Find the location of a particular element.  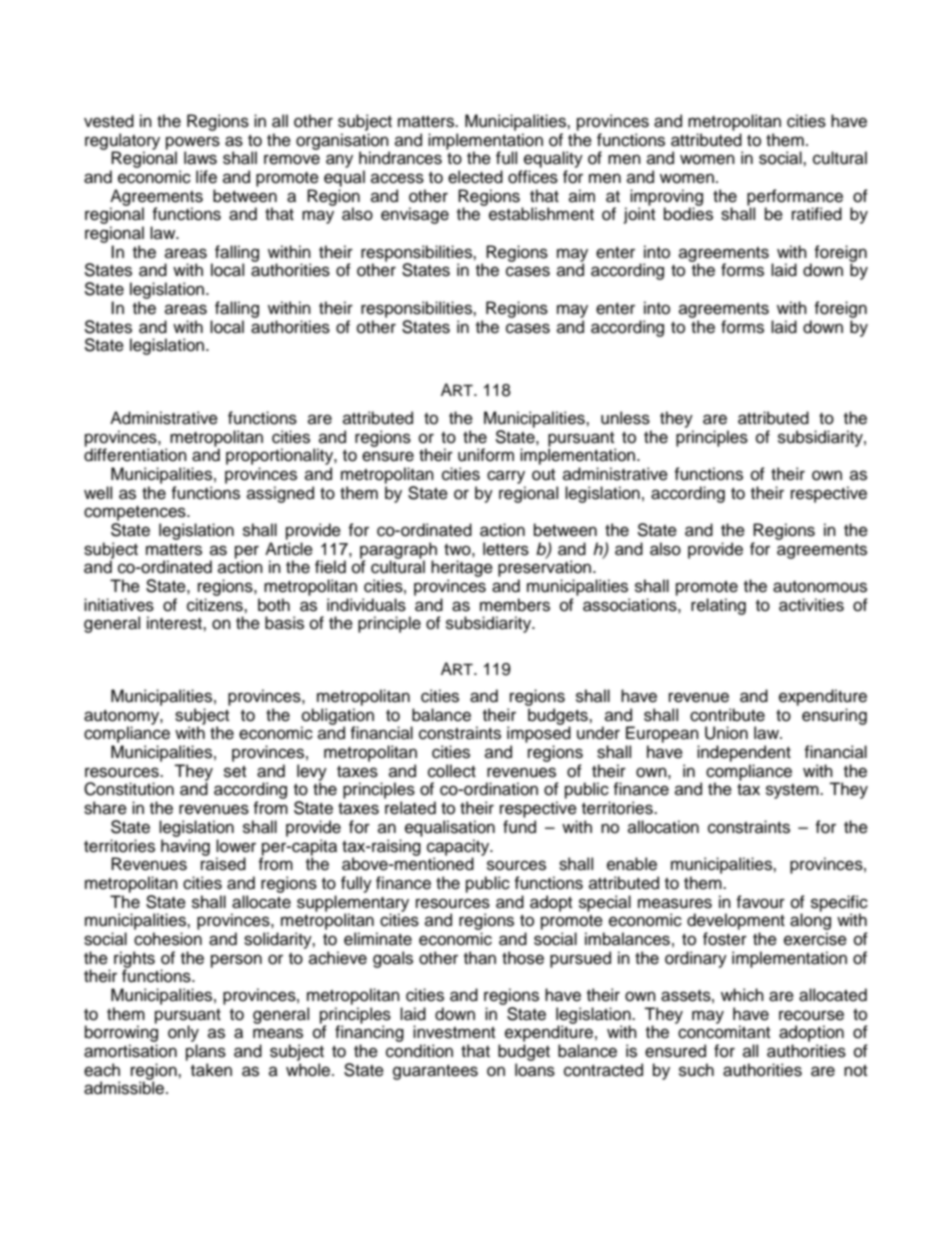

elected is located at coordinates (475, 177).
